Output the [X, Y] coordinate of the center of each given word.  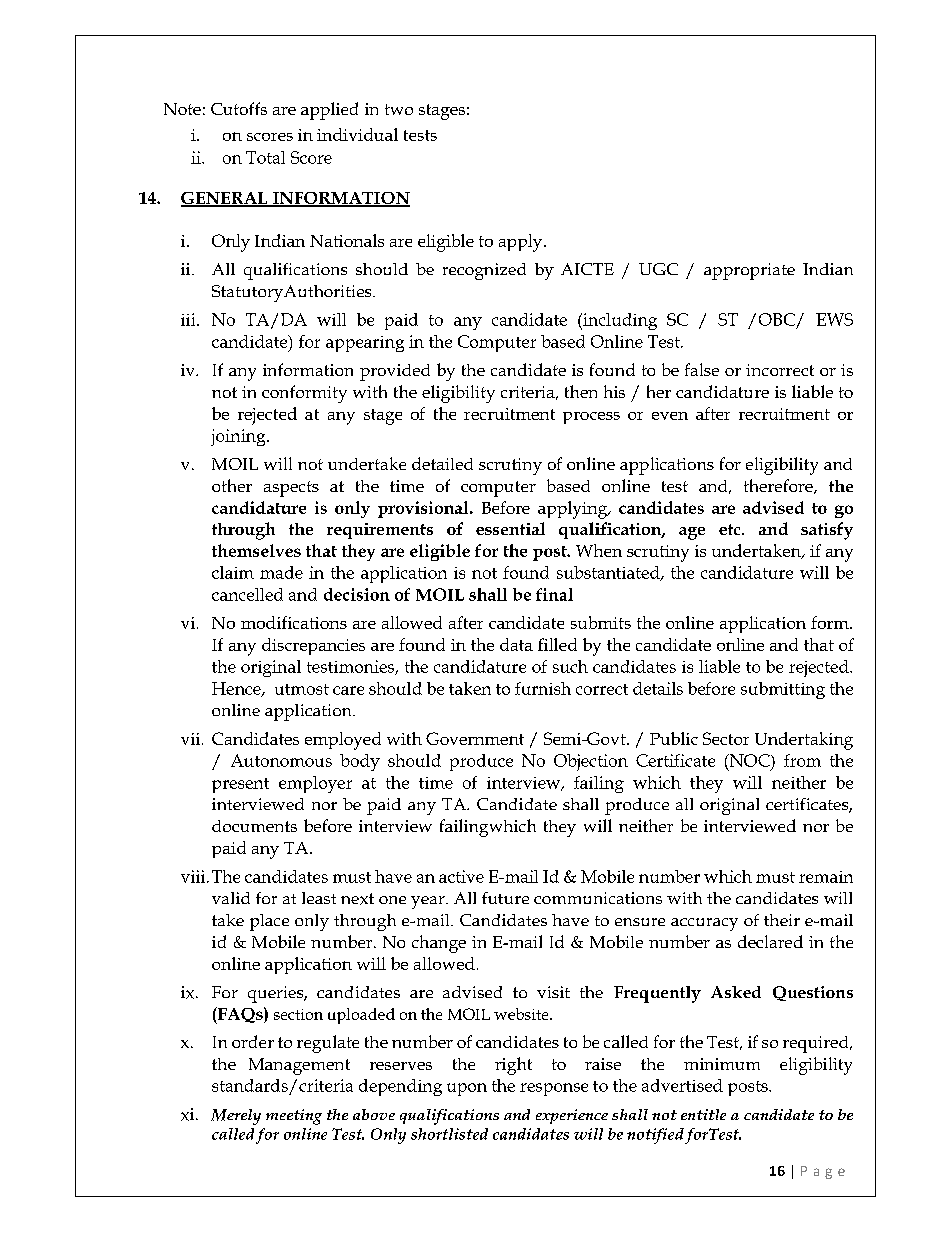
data [516, 644]
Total [265, 157]
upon [467, 1089]
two [399, 109]
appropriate [749, 271]
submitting [783, 690]
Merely [236, 1117]
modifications [294, 622]
